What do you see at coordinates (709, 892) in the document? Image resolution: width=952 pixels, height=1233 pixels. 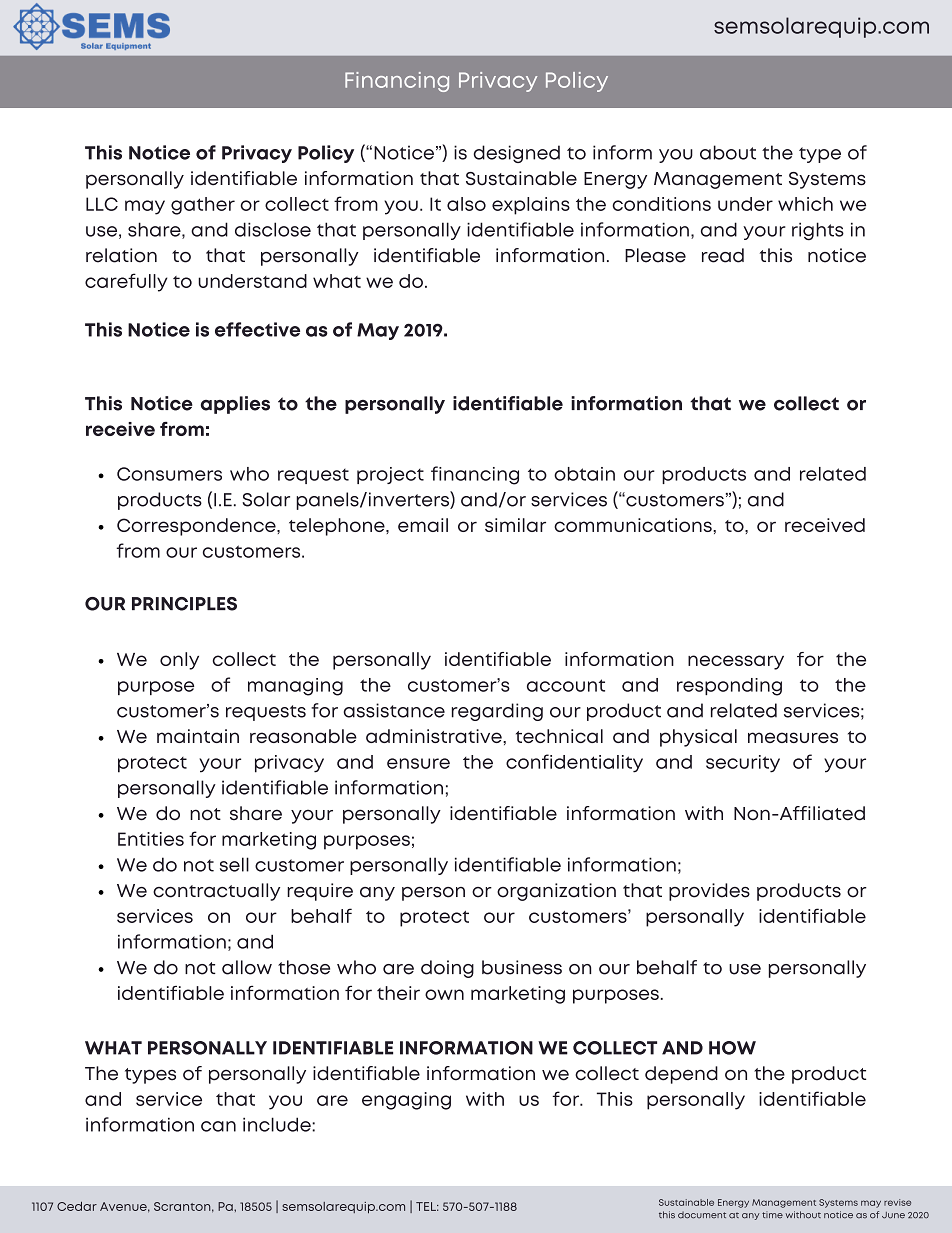 I see `provides` at bounding box center [709, 892].
